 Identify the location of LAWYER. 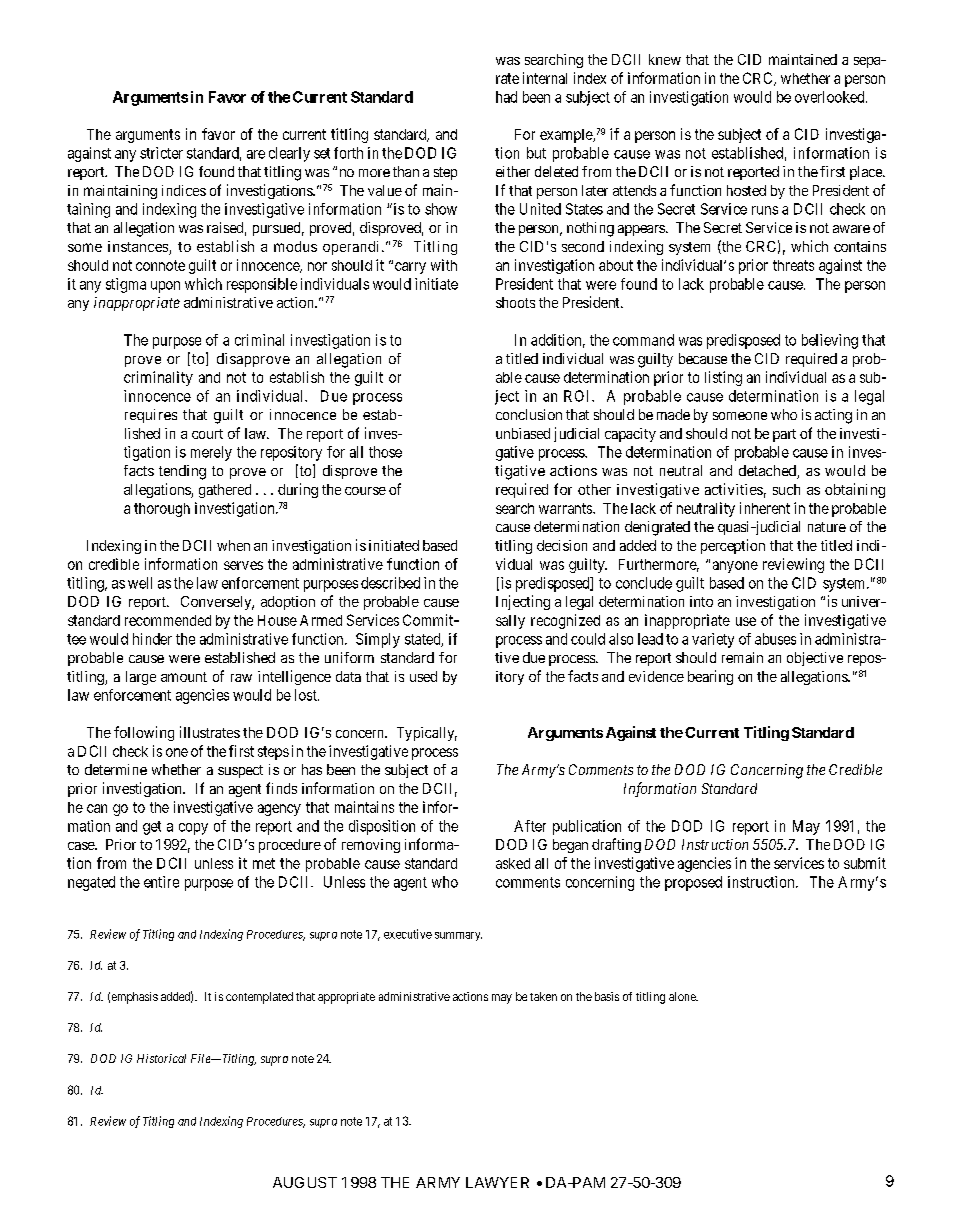
(497, 1182).
